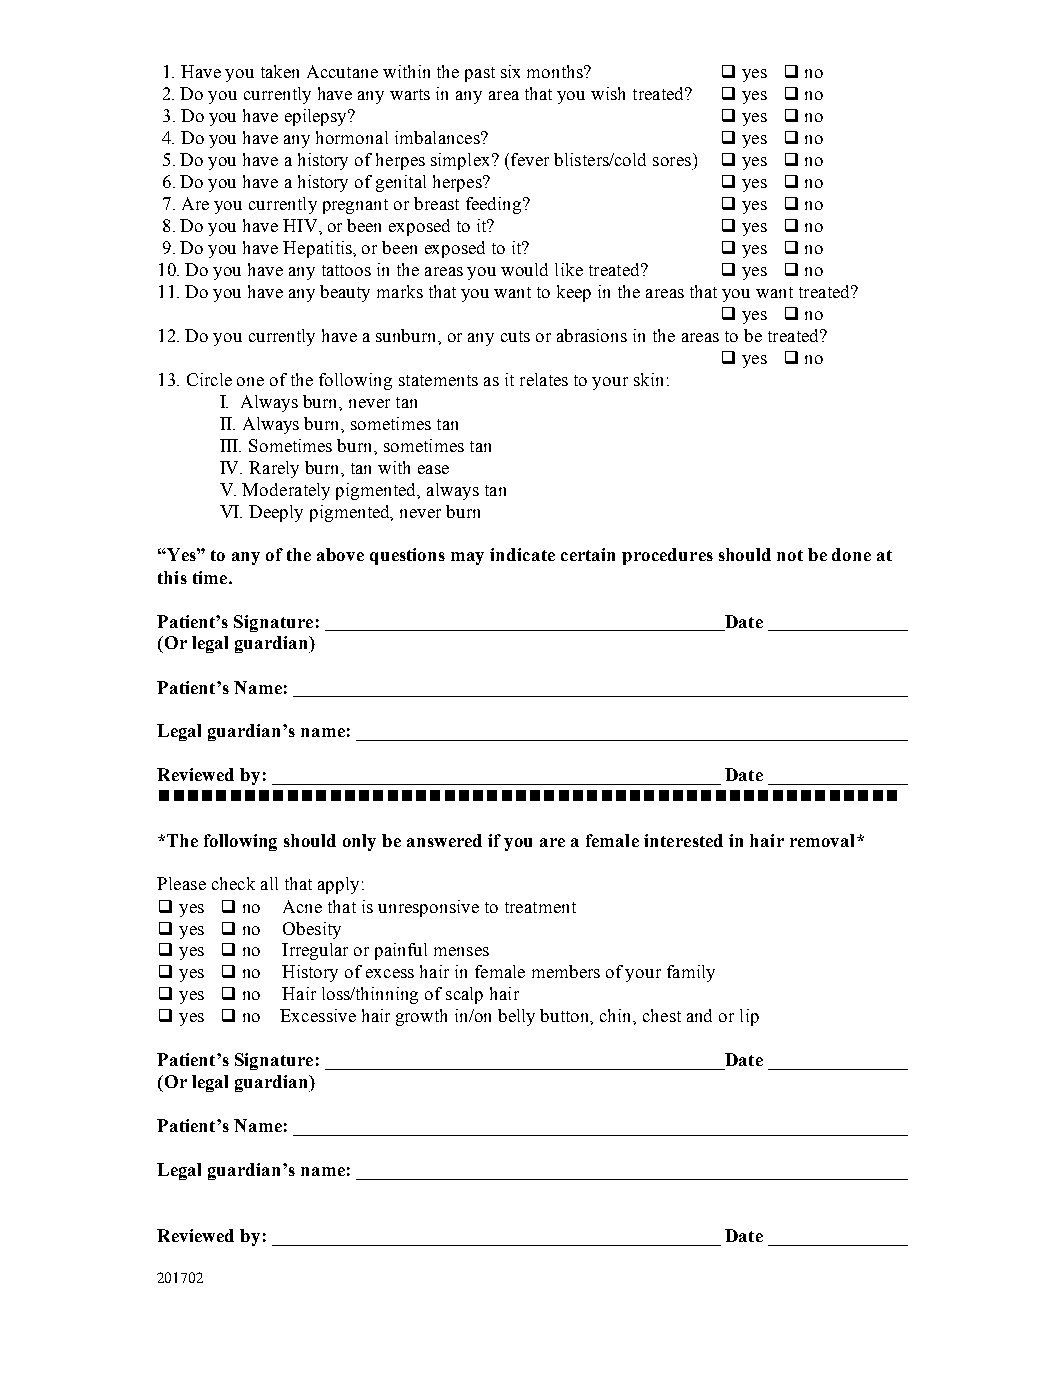 This screenshot has height=1376, width=1063. Describe the element at coordinates (269, 883) in the screenshot. I see `all` at that location.
